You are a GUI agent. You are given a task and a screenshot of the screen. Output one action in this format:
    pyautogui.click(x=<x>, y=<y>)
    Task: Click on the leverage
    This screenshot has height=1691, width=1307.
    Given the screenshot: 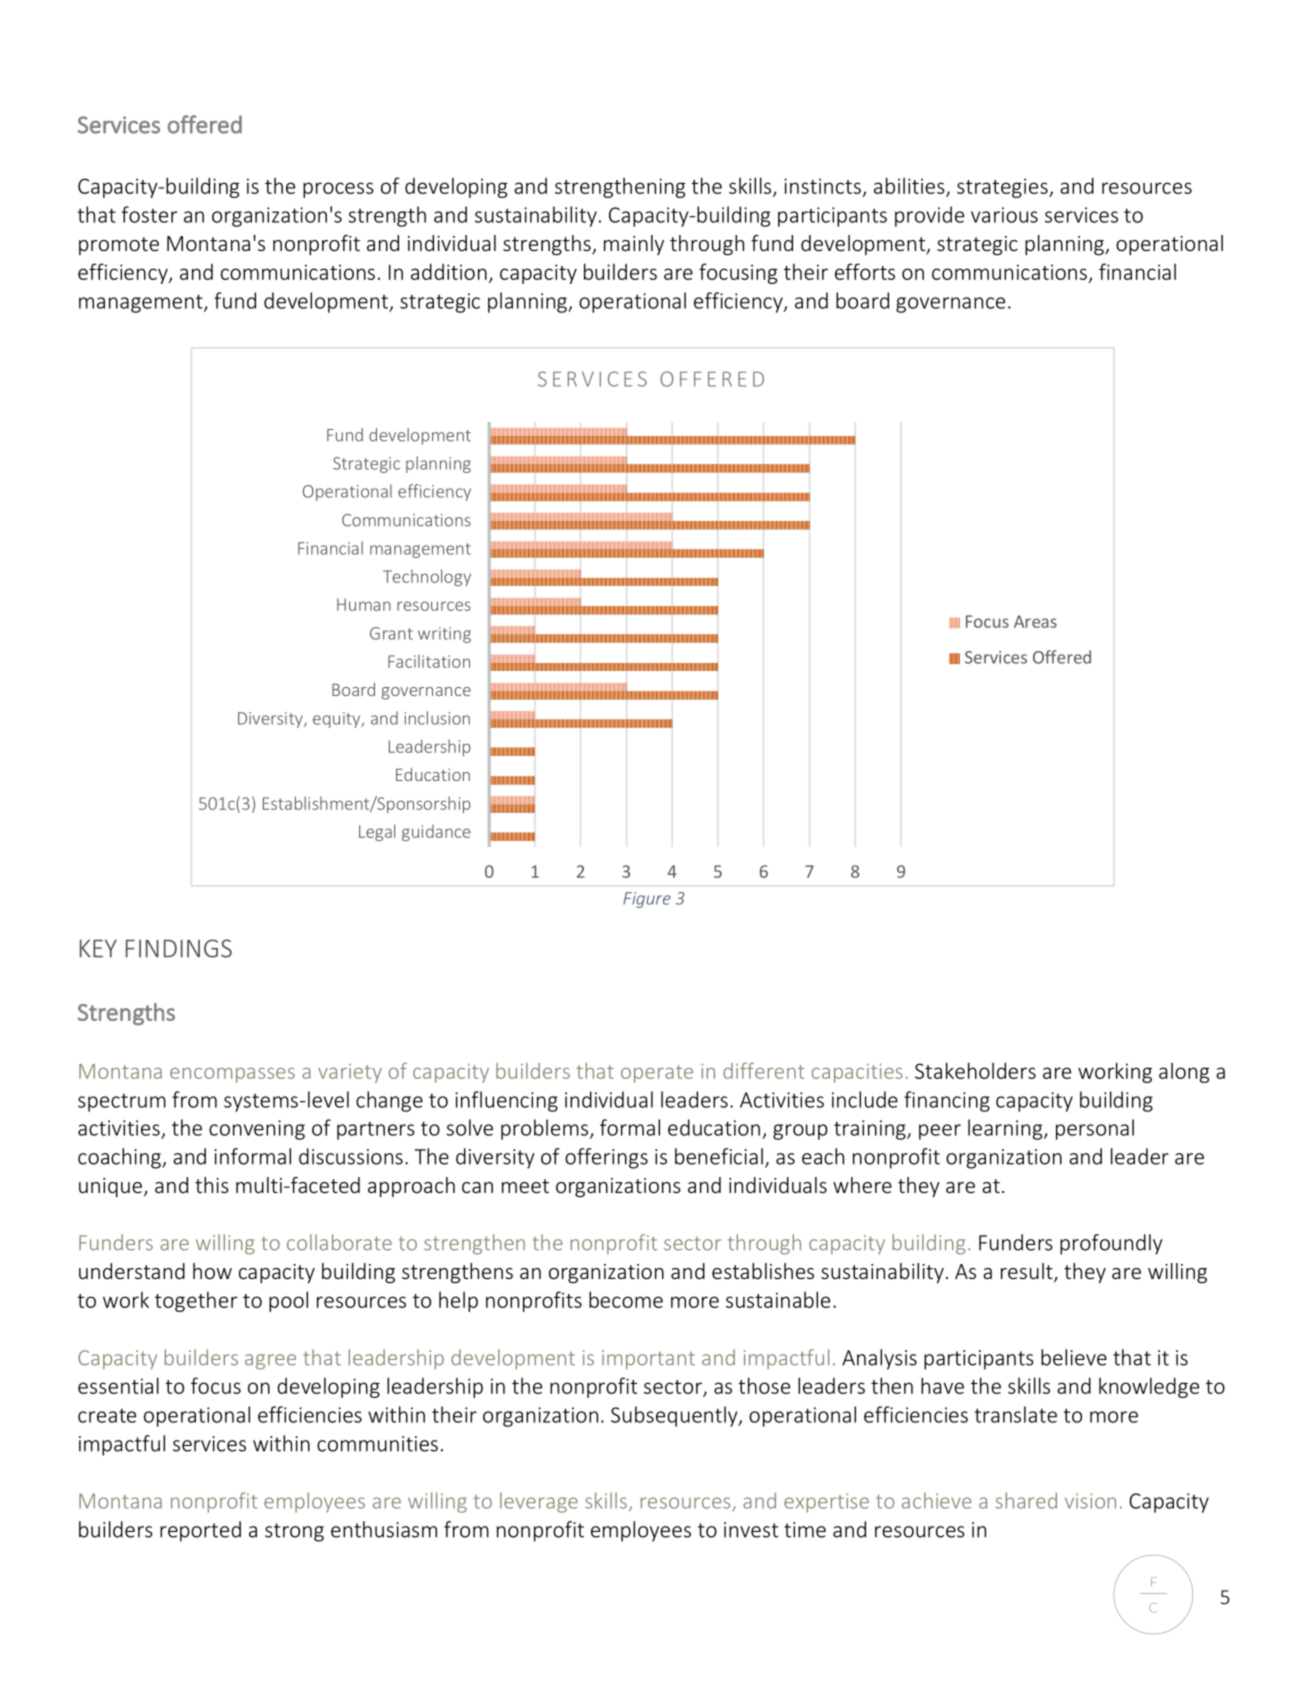 What is the action you would take?
    pyautogui.click(x=539, y=1502)
